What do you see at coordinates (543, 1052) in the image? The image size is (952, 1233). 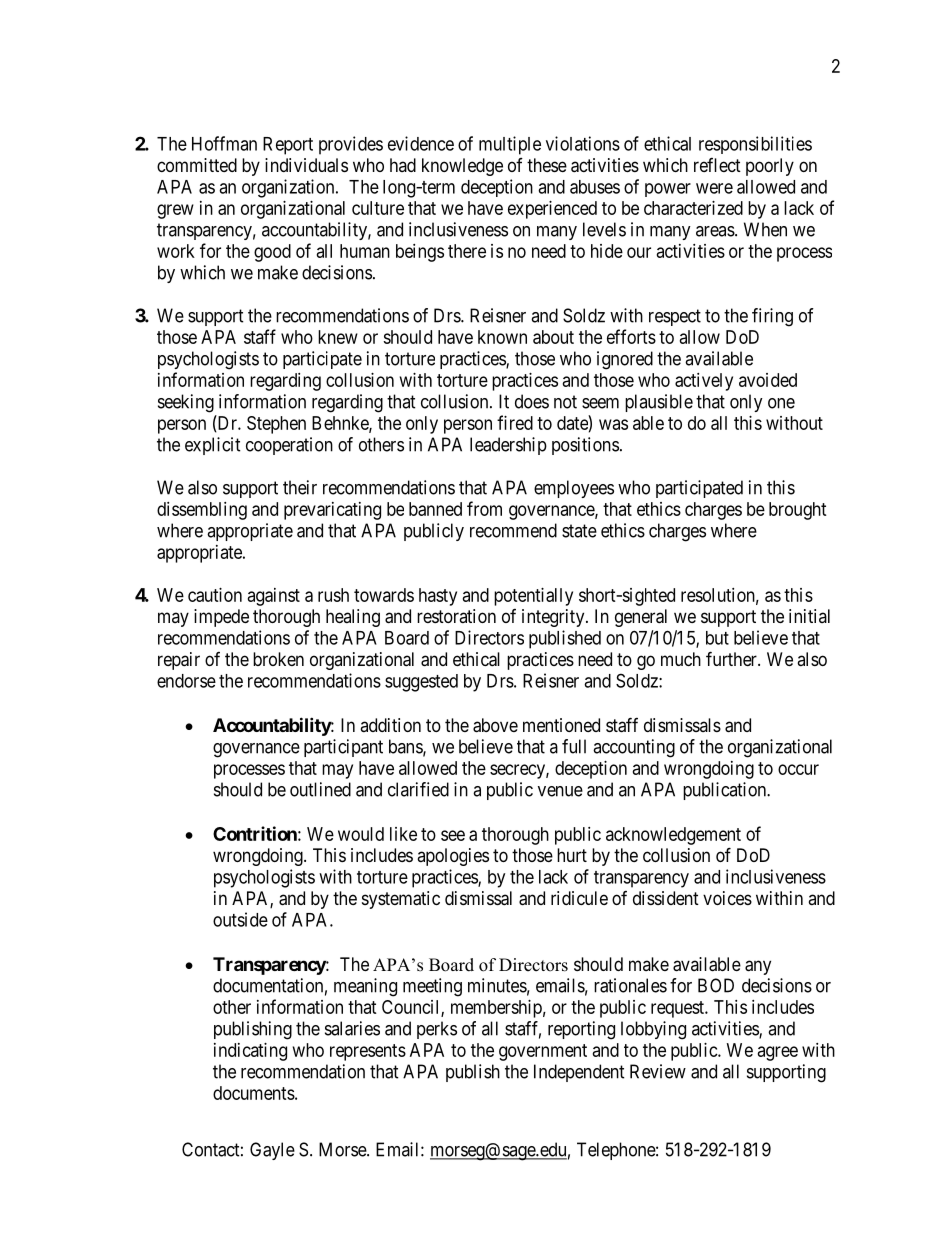 I see `government` at bounding box center [543, 1052].
